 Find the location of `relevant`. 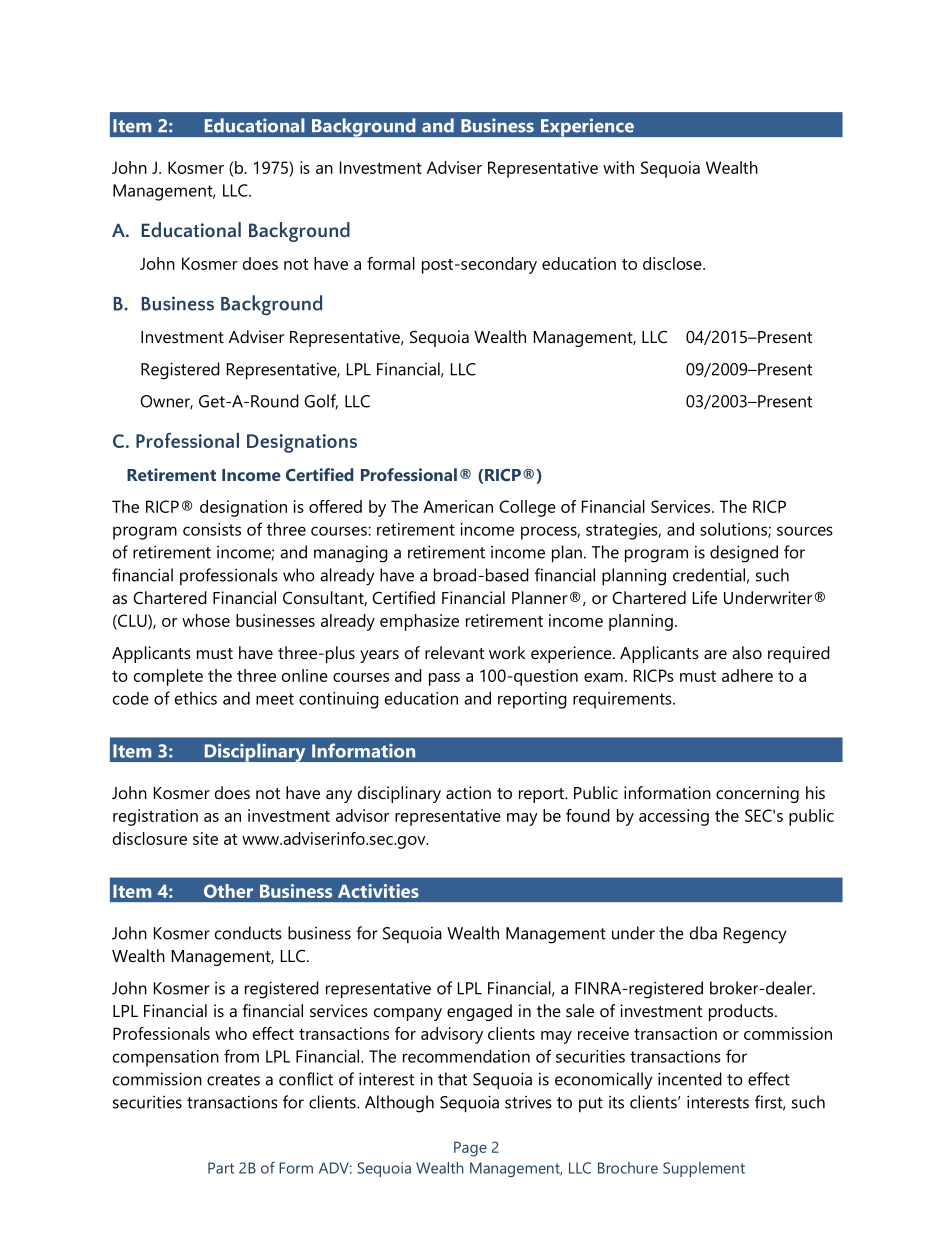

relevant is located at coordinates (454, 652).
